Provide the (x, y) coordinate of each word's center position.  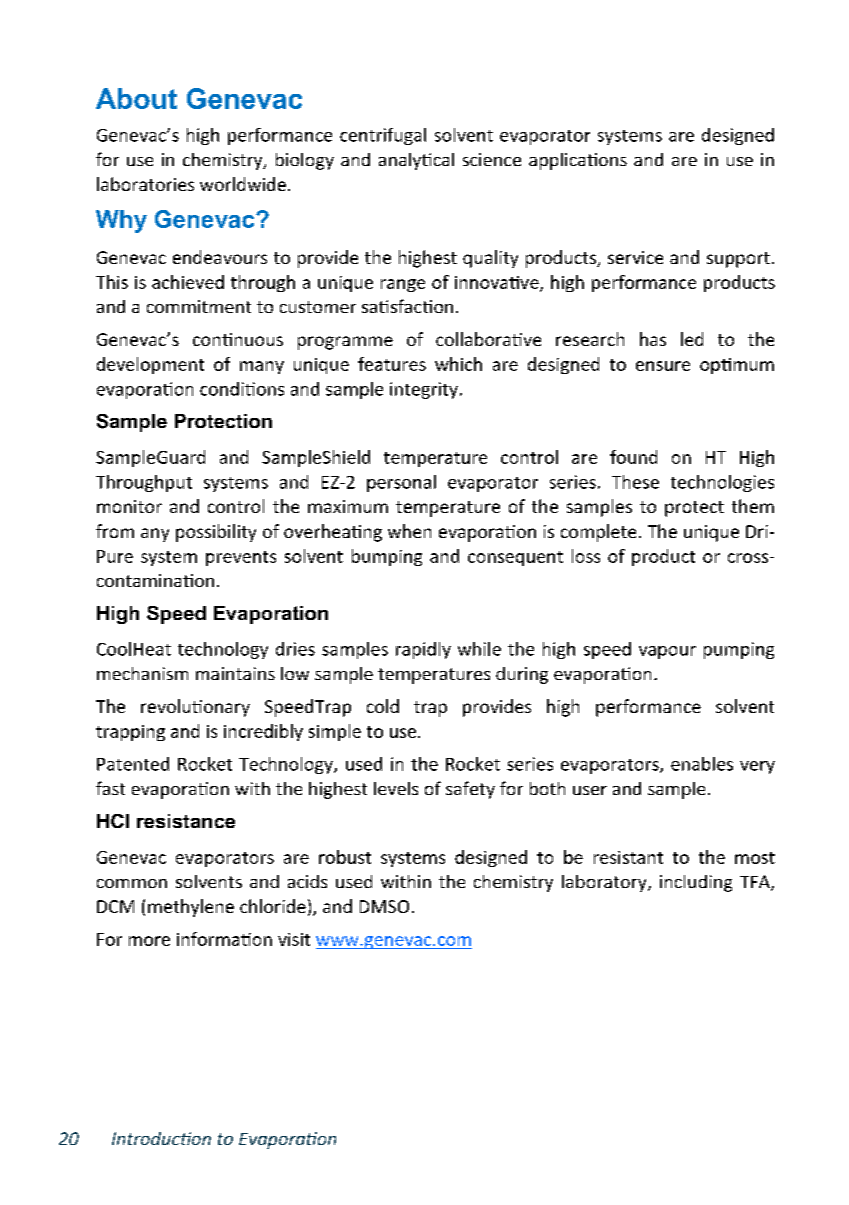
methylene (191, 908)
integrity (424, 390)
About (136, 98)
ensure (663, 366)
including (696, 883)
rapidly (423, 650)
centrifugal (383, 136)
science (492, 159)
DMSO (384, 906)
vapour (667, 652)
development (150, 365)
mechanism (142, 673)
